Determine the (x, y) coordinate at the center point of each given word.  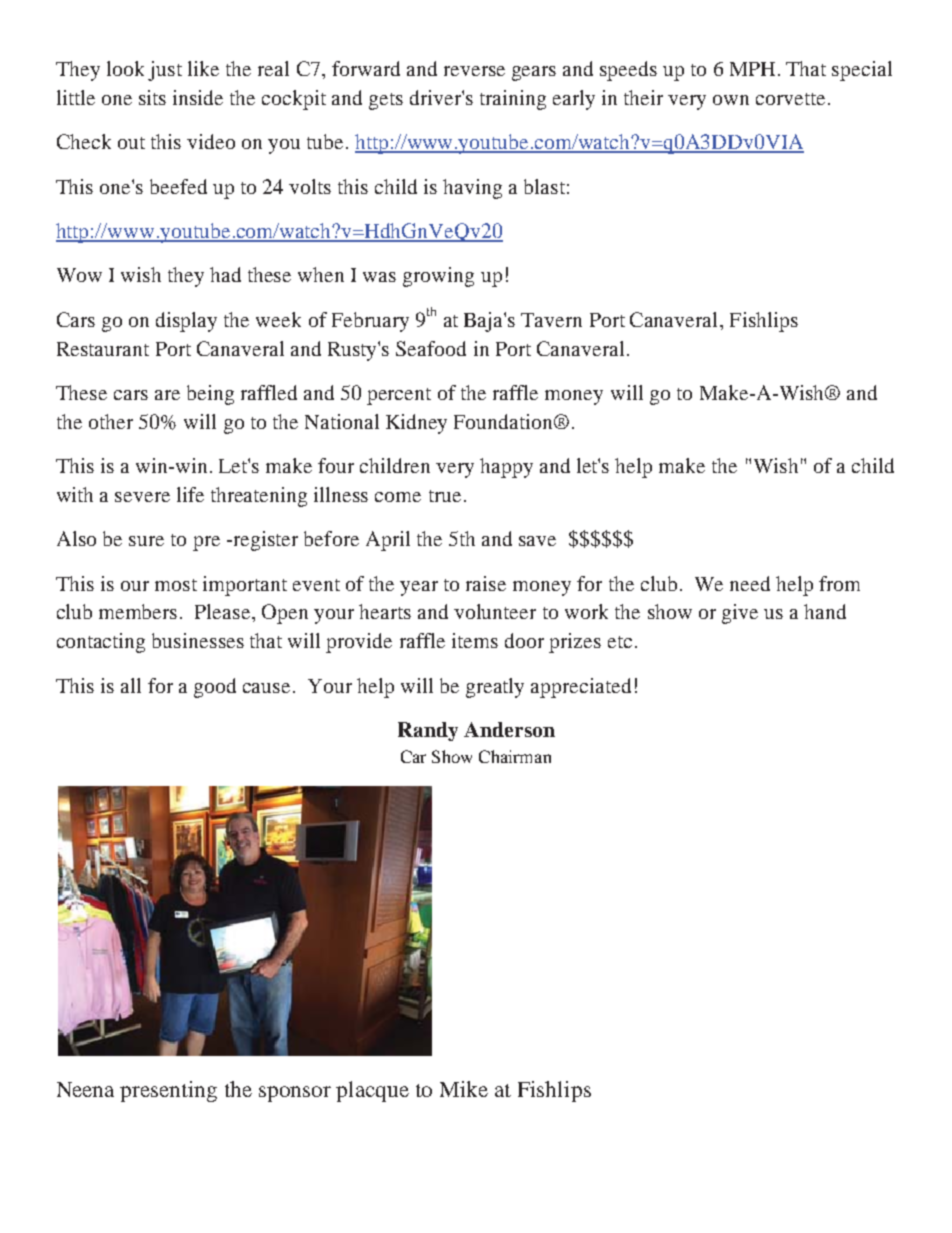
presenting (168, 1091)
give (740, 614)
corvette (790, 99)
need (750, 583)
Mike (464, 1089)
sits (152, 97)
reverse (474, 71)
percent (399, 396)
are (167, 395)
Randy (428, 731)
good (215, 688)
